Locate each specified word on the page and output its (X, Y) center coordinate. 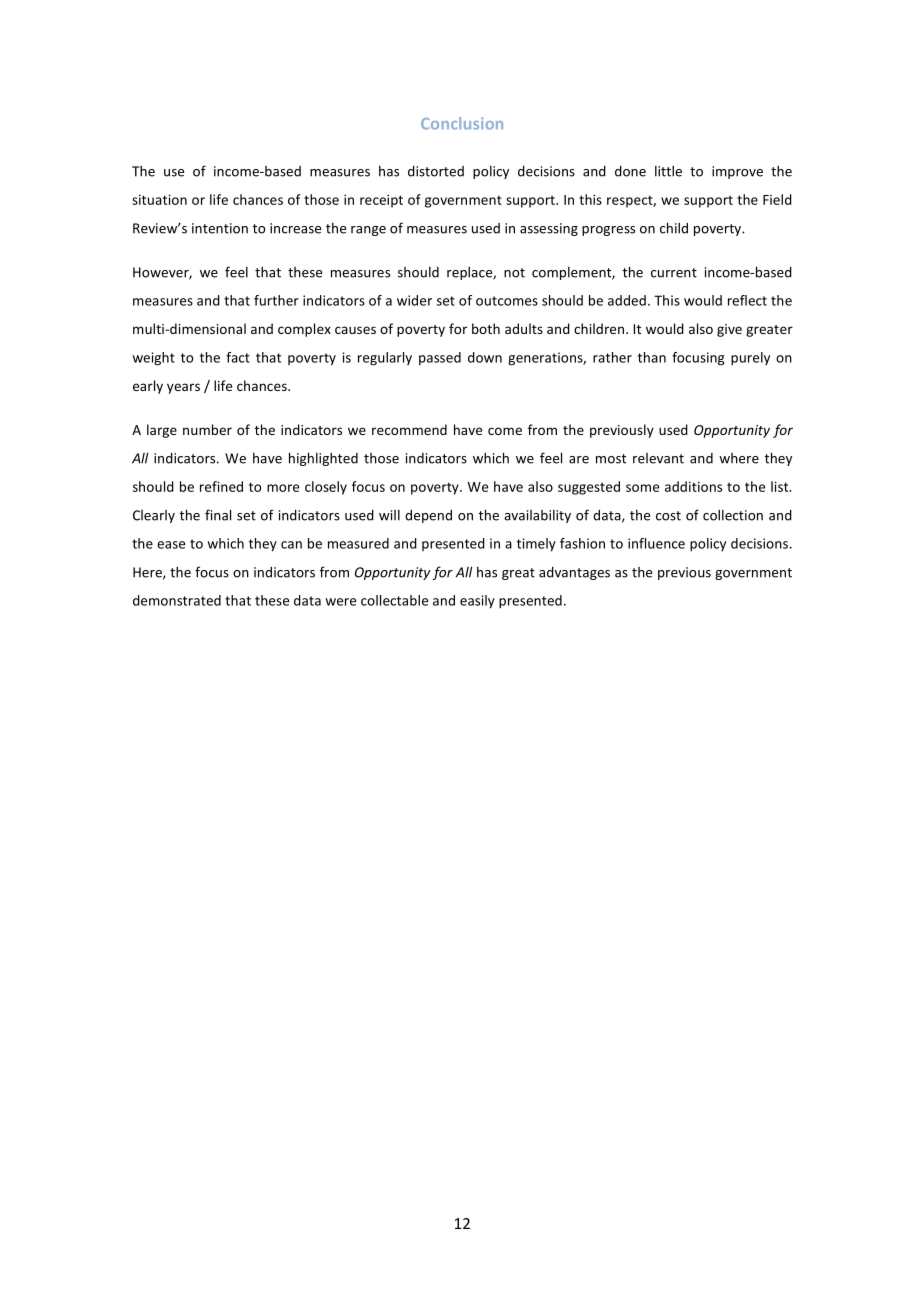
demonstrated (177, 600)
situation (159, 199)
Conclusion (462, 123)
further (276, 300)
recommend (409, 429)
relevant (658, 458)
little (668, 171)
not (514, 273)
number (207, 429)
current (674, 273)
